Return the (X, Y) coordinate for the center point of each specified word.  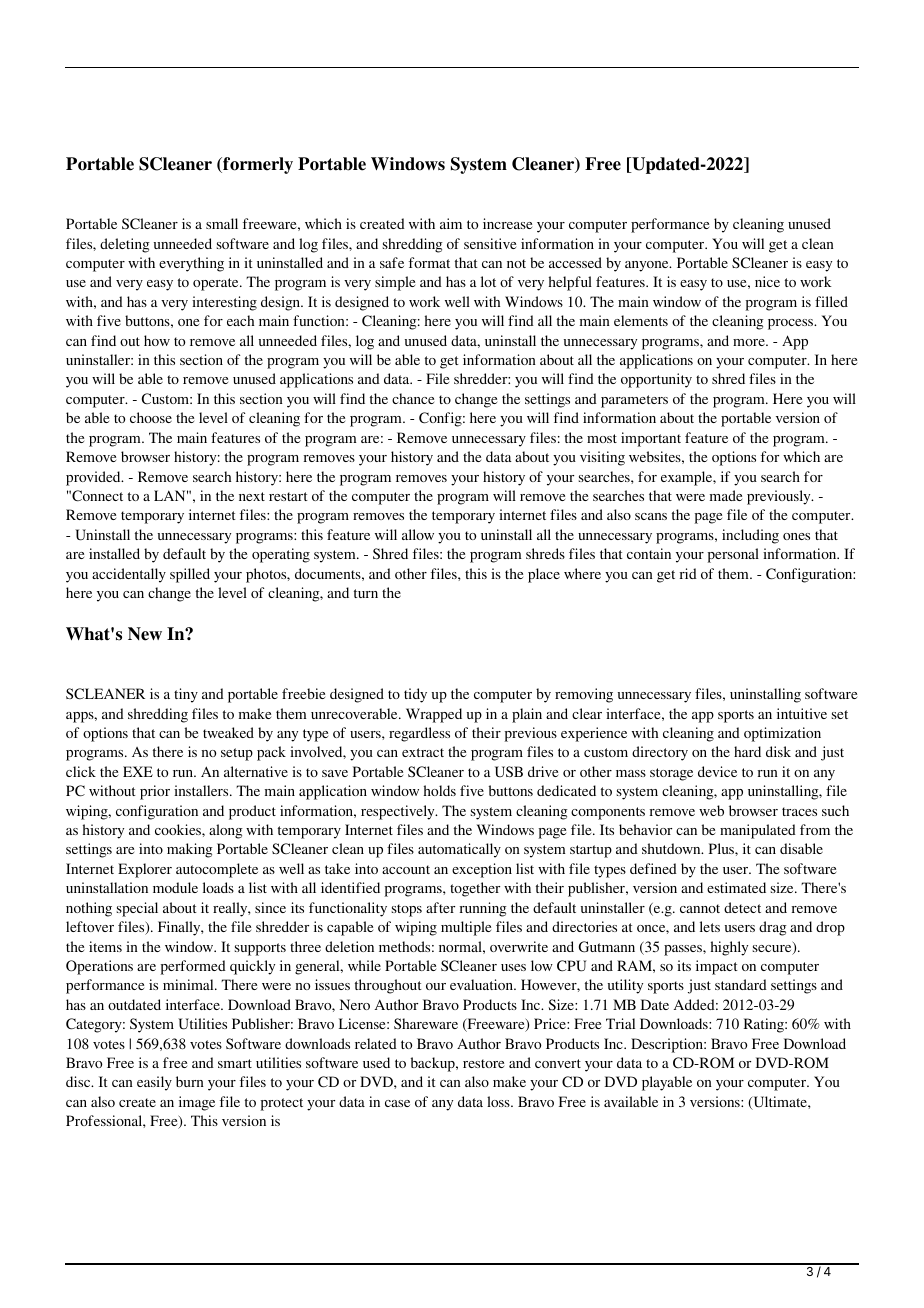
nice (767, 281)
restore (483, 1063)
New (145, 634)
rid (688, 573)
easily (154, 1083)
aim (451, 223)
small (222, 223)
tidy (415, 695)
